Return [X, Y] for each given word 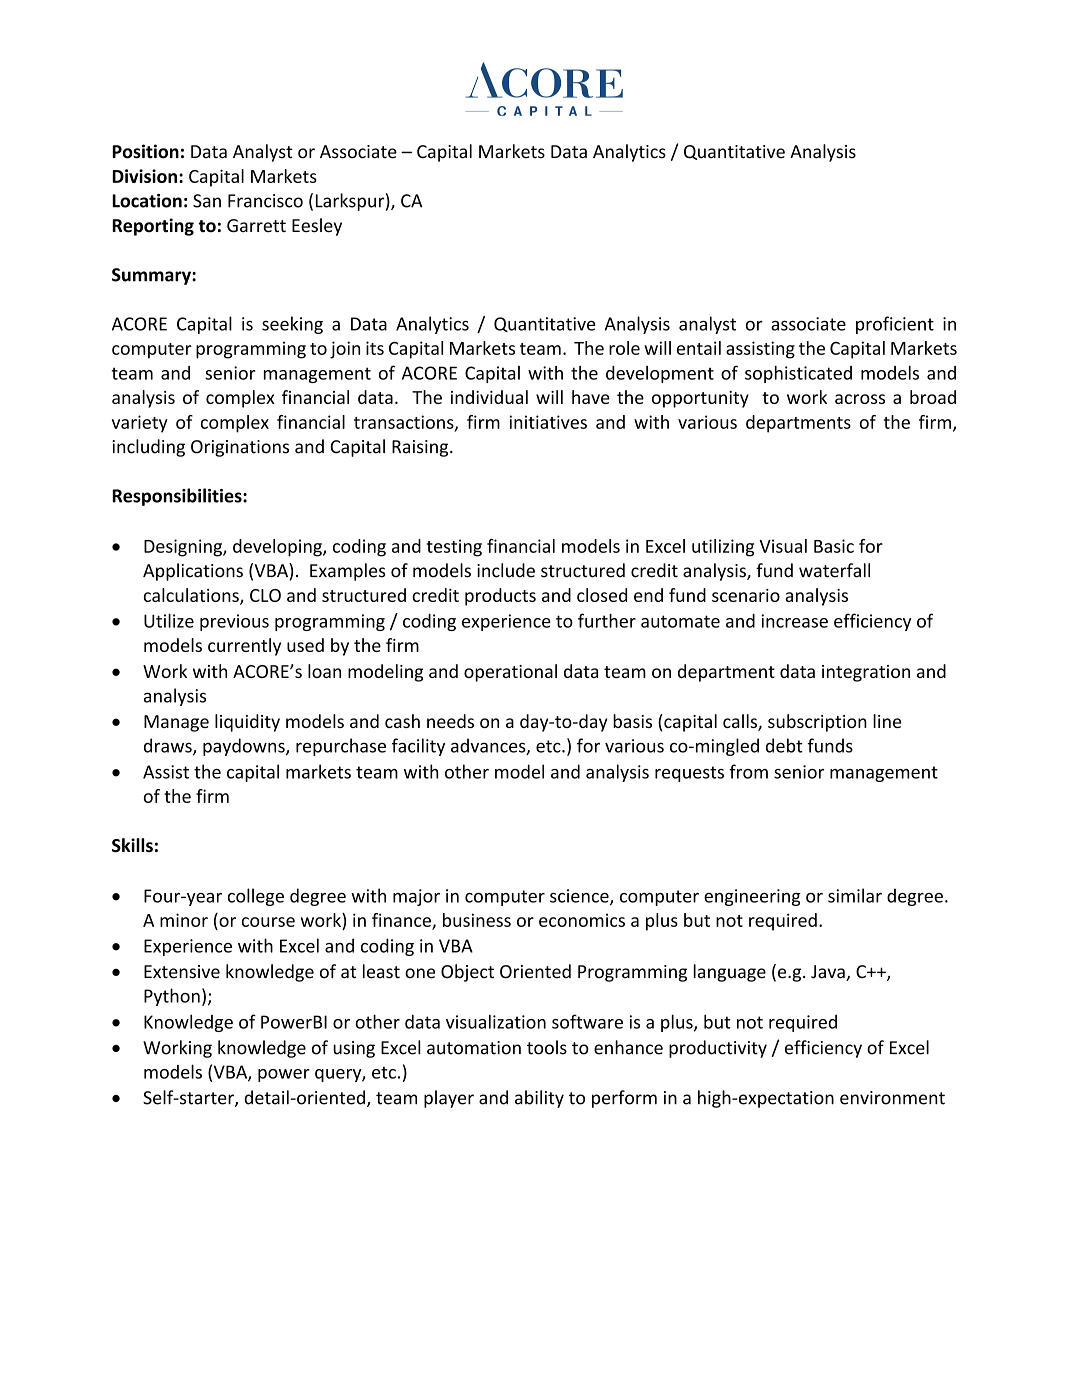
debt [784, 745]
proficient [895, 325]
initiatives [548, 422]
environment [892, 1098]
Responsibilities [178, 497]
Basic [834, 546]
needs [450, 721]
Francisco [265, 201]
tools [547, 1047]
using [354, 1049]
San [207, 201]
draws [169, 746]
